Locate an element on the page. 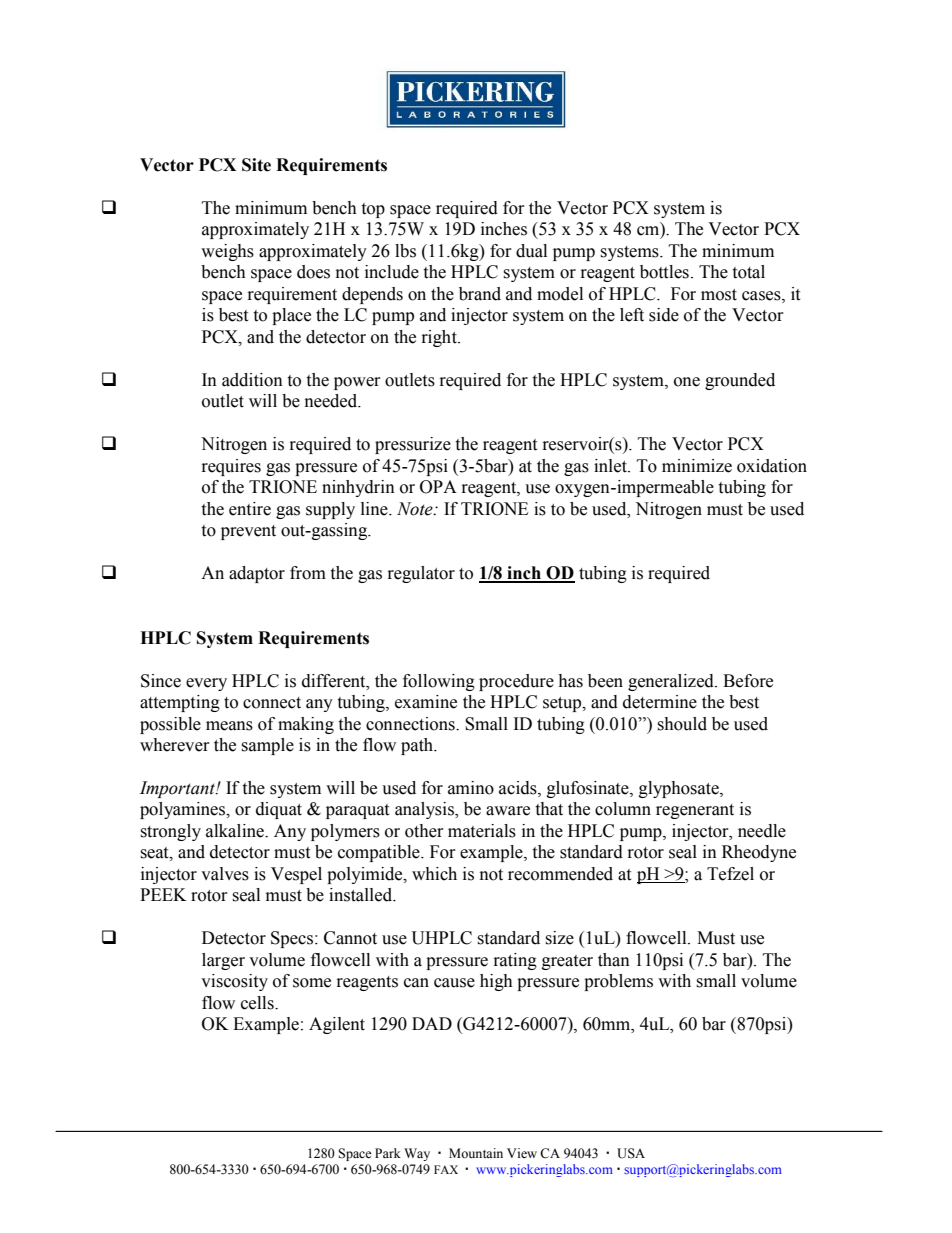 Image resolution: width=952 pixels, height=1233 pixels. glyphosate is located at coordinates (680, 789).
